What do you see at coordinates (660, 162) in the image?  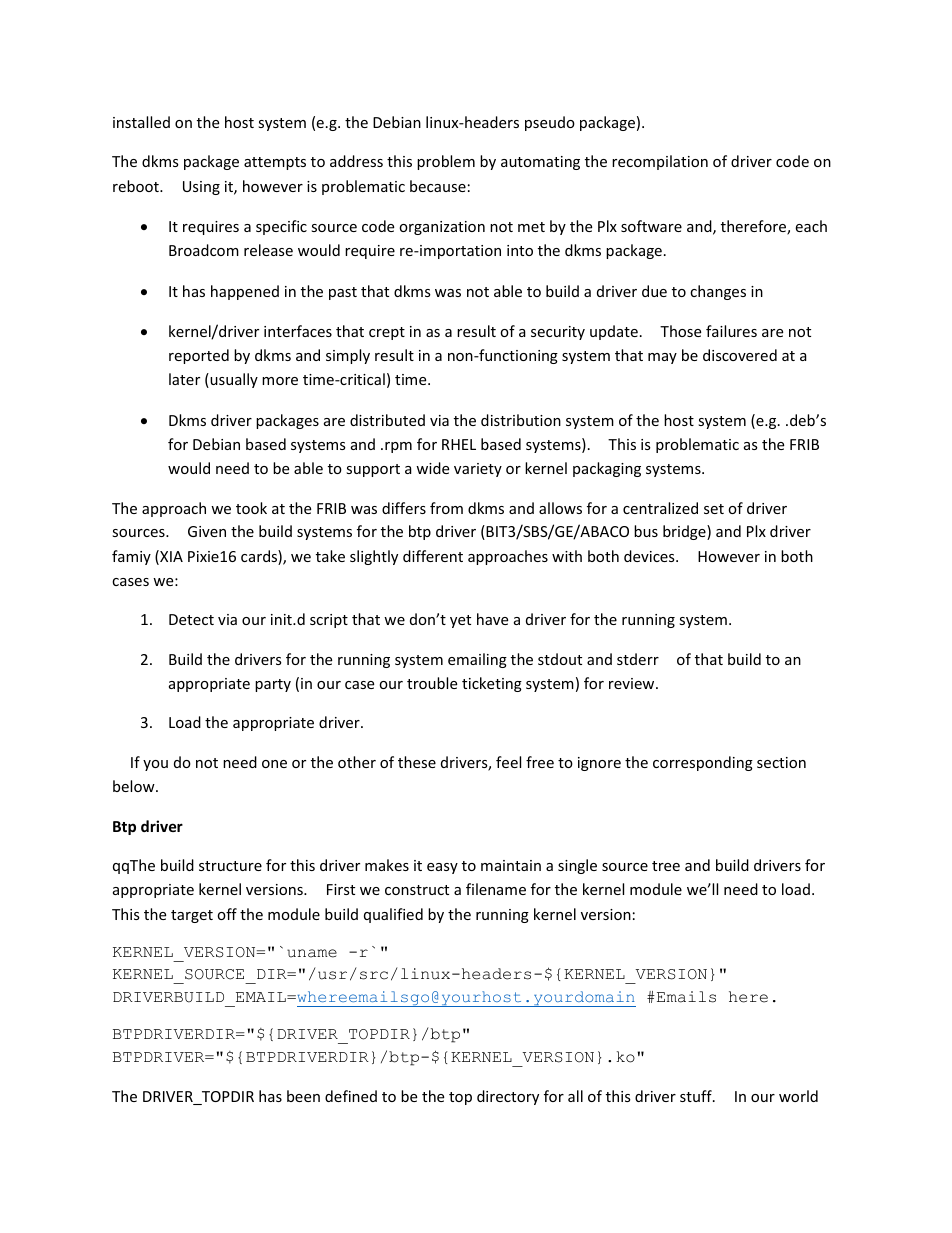 I see `recompilation` at bounding box center [660, 162].
